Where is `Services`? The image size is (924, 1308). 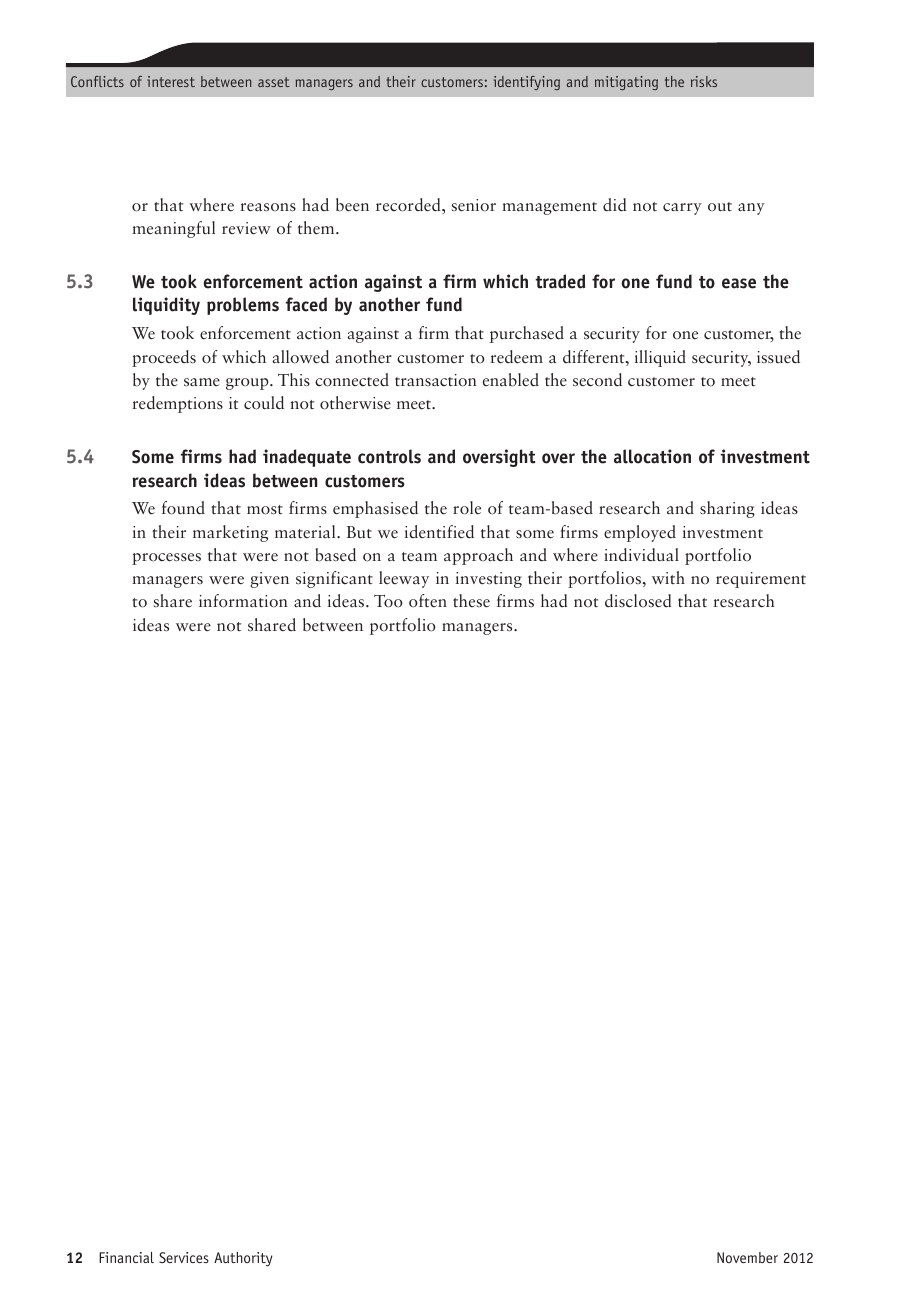 Services is located at coordinates (184, 1257).
